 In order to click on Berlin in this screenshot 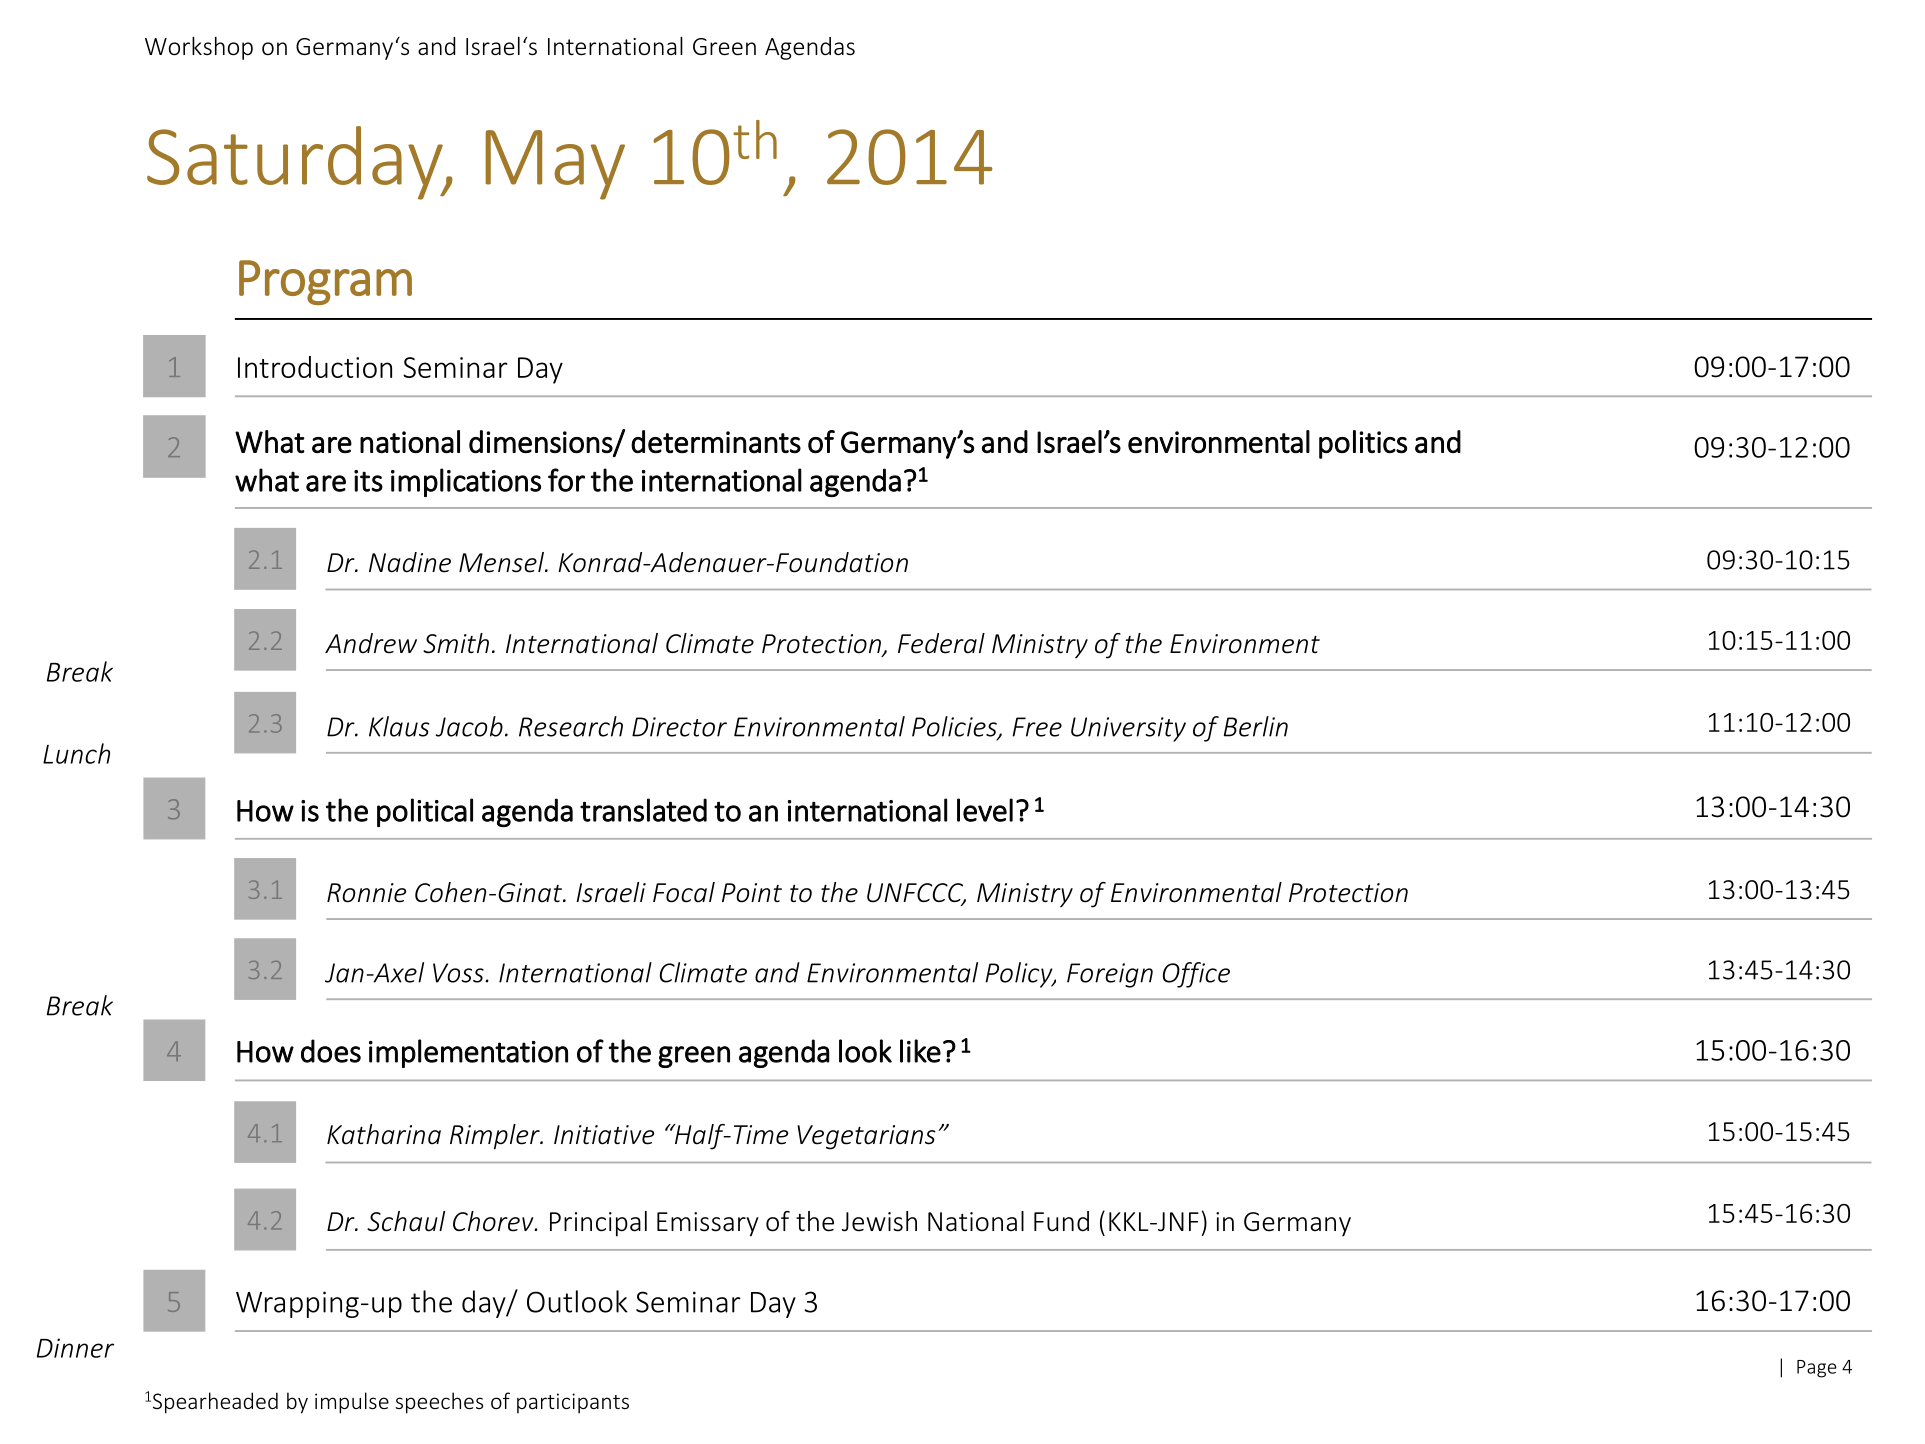, I will do `click(1256, 726)`.
